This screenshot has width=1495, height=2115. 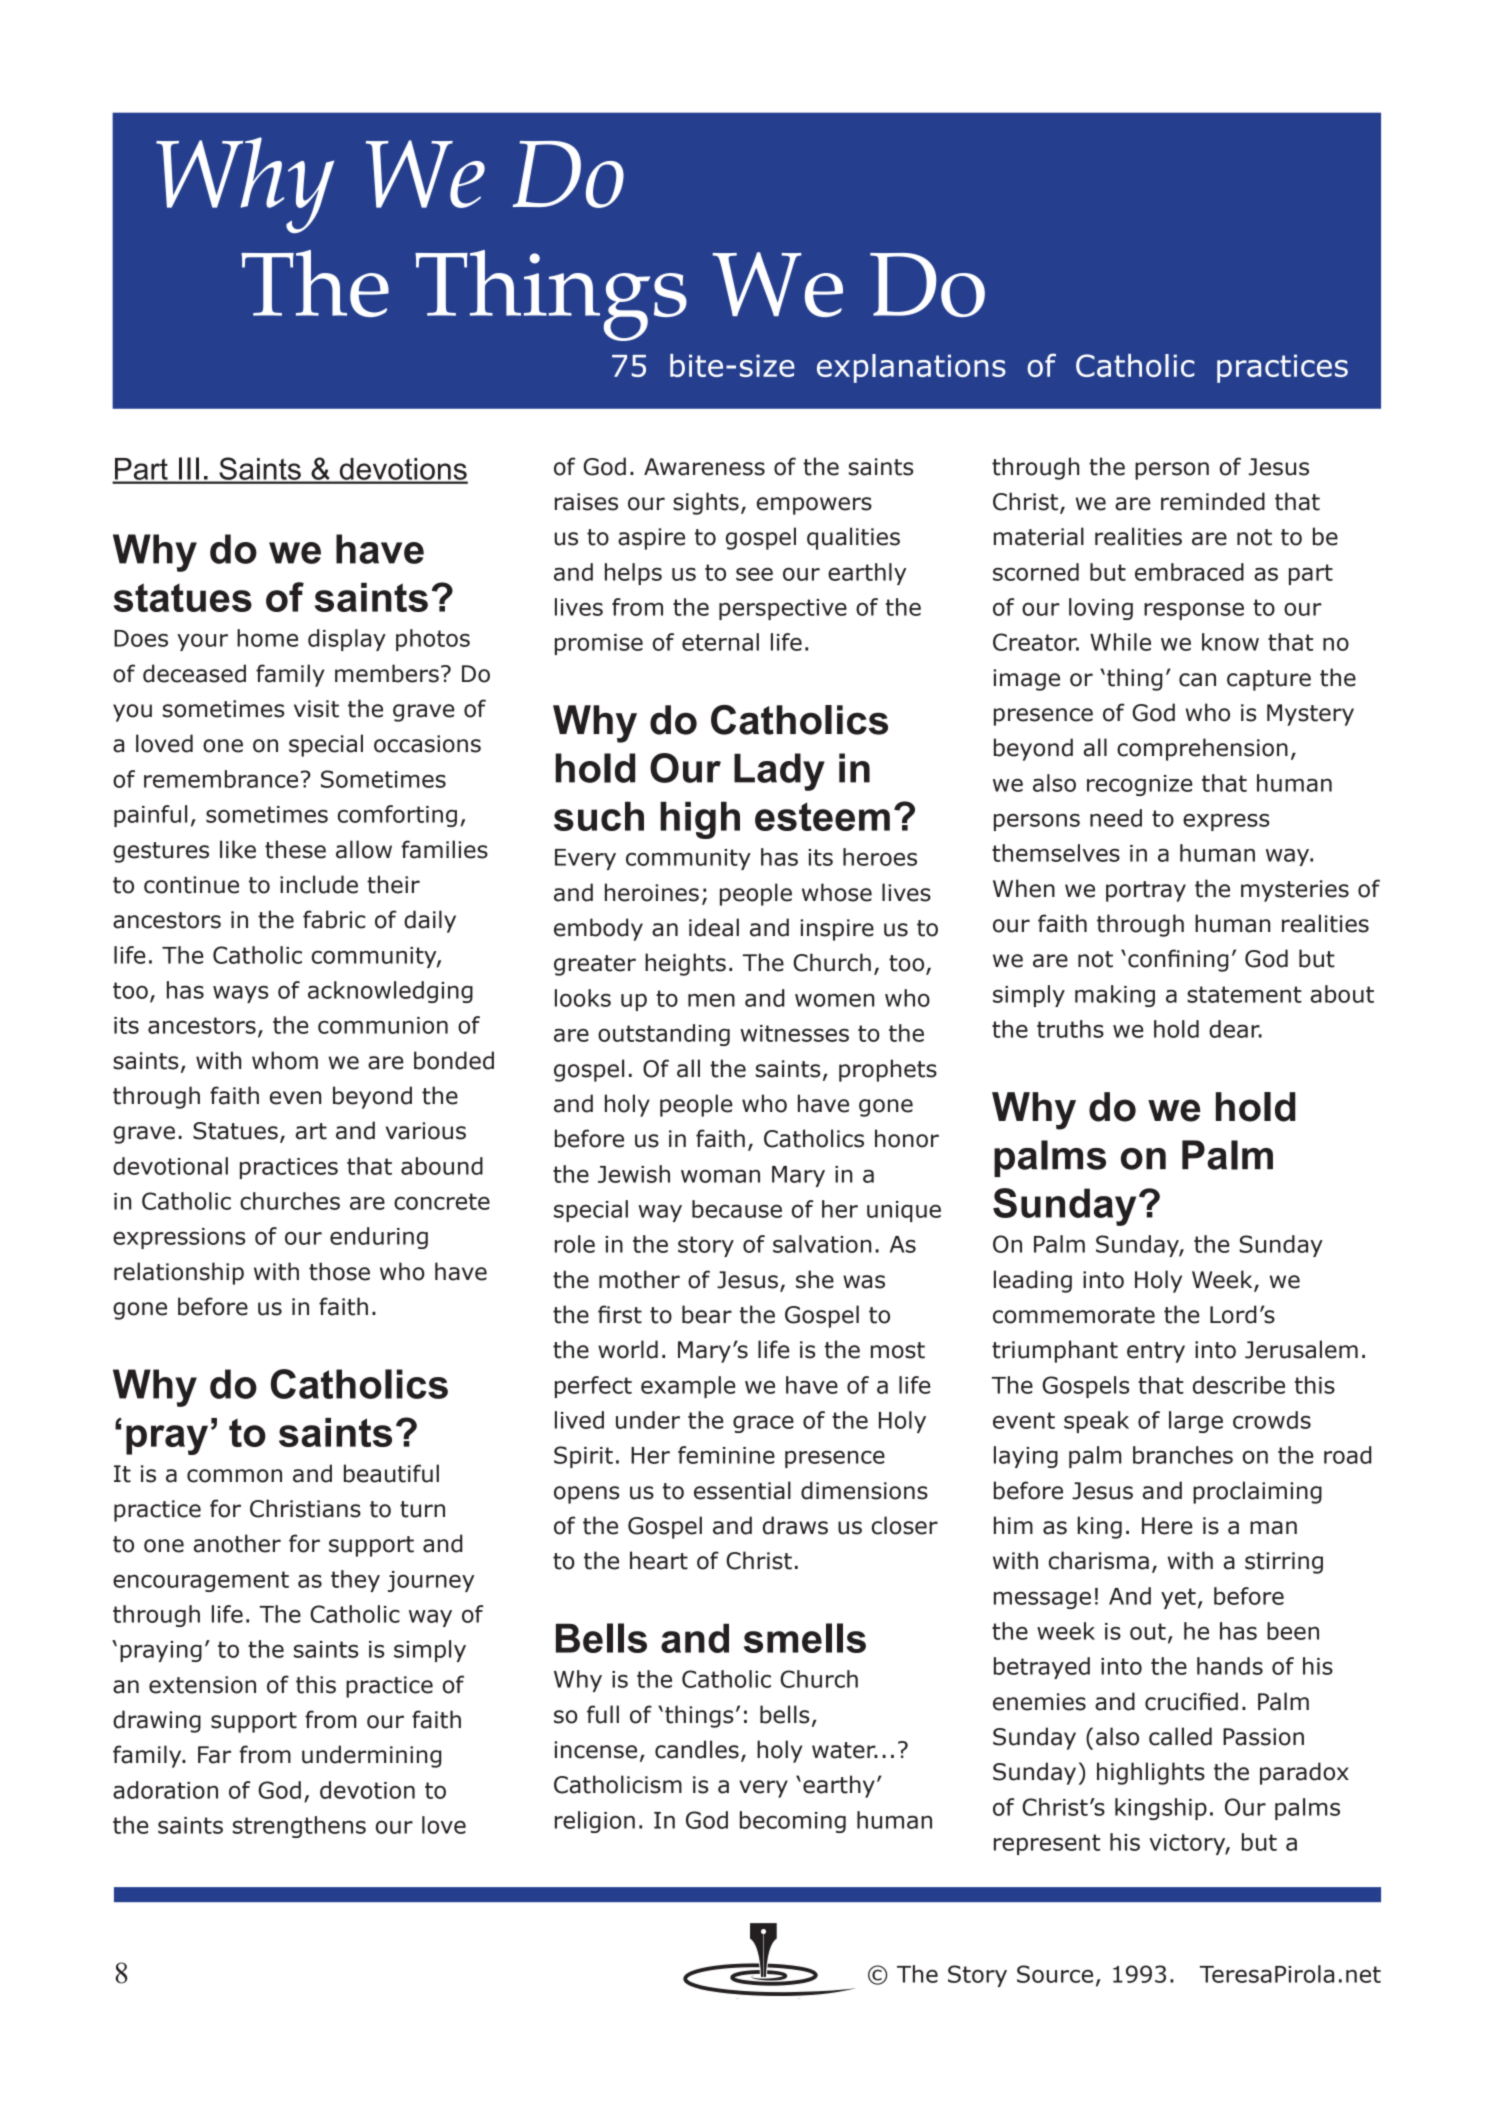 I want to click on raises, so click(x=586, y=502).
